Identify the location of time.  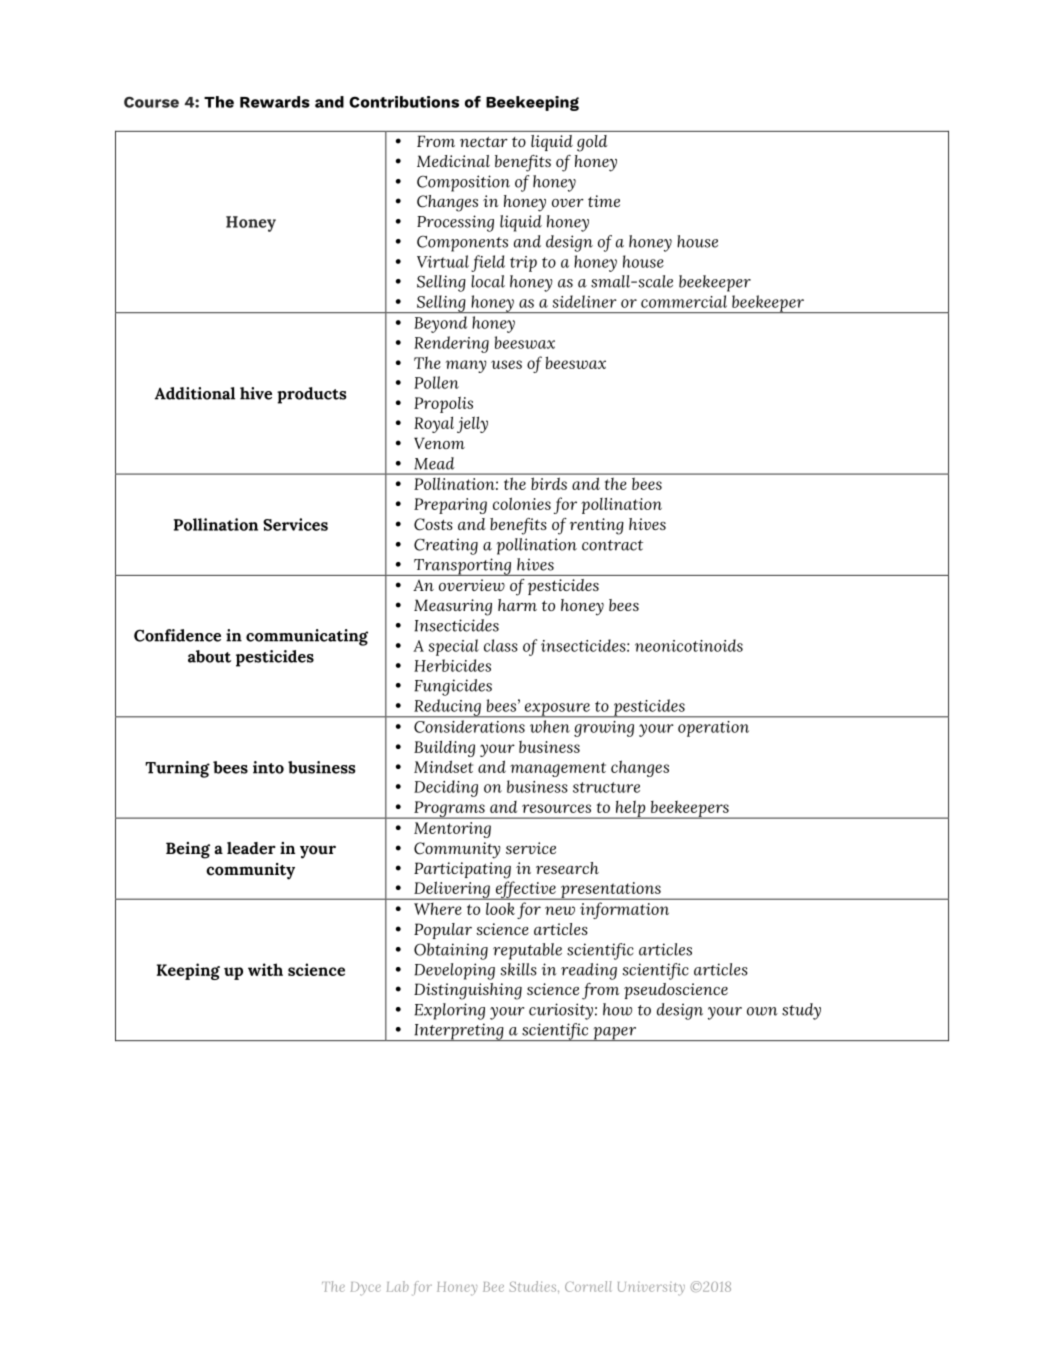
(604, 201).
